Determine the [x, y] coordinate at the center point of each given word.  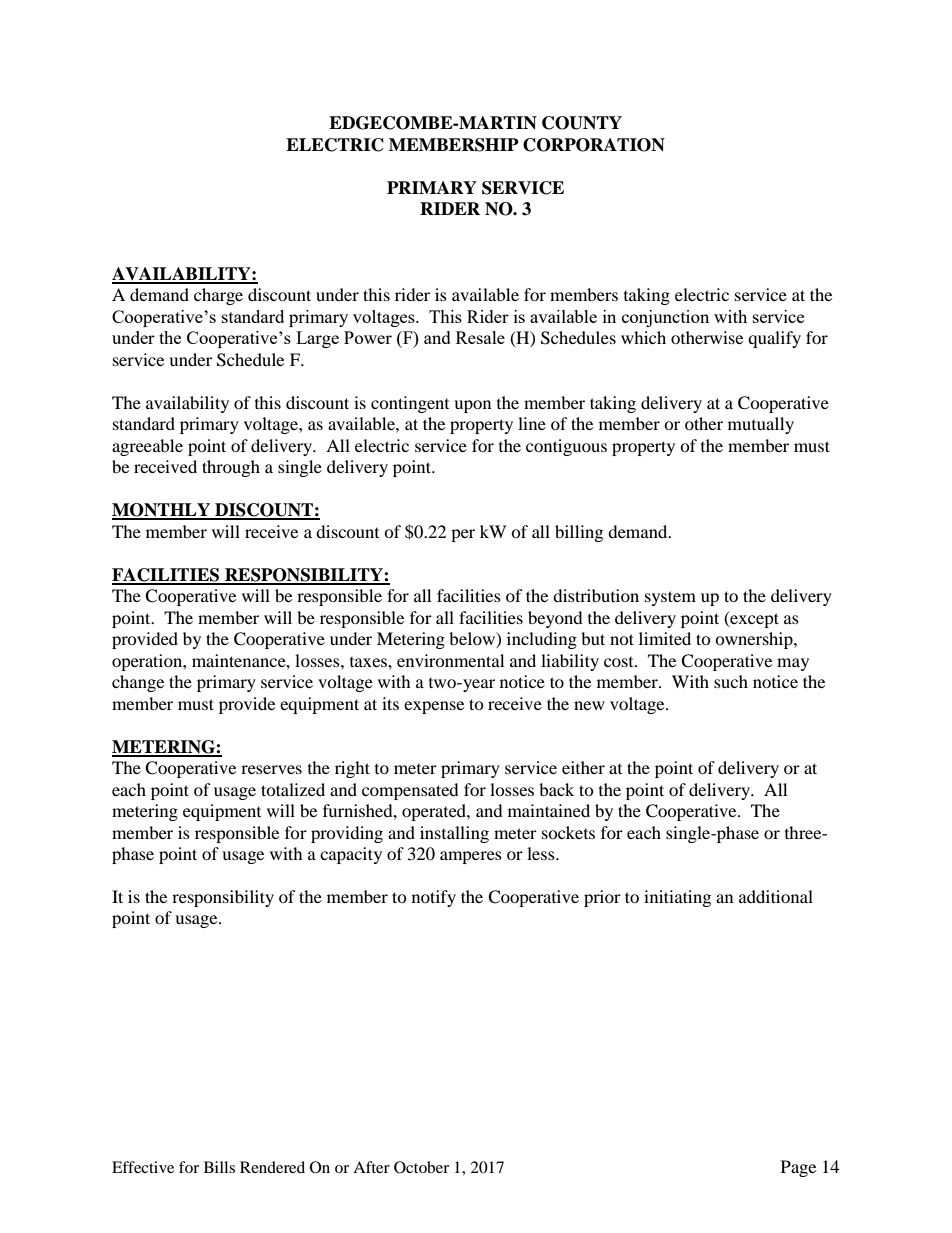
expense [434, 707]
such [731, 681]
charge [218, 296]
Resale [480, 337]
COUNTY [582, 123]
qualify [774, 339]
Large [317, 339]
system [670, 598]
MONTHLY [162, 511]
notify [434, 898]
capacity [351, 855]
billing [579, 533]
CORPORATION [594, 145]
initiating [677, 898]
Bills [219, 1167]
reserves [271, 769]
